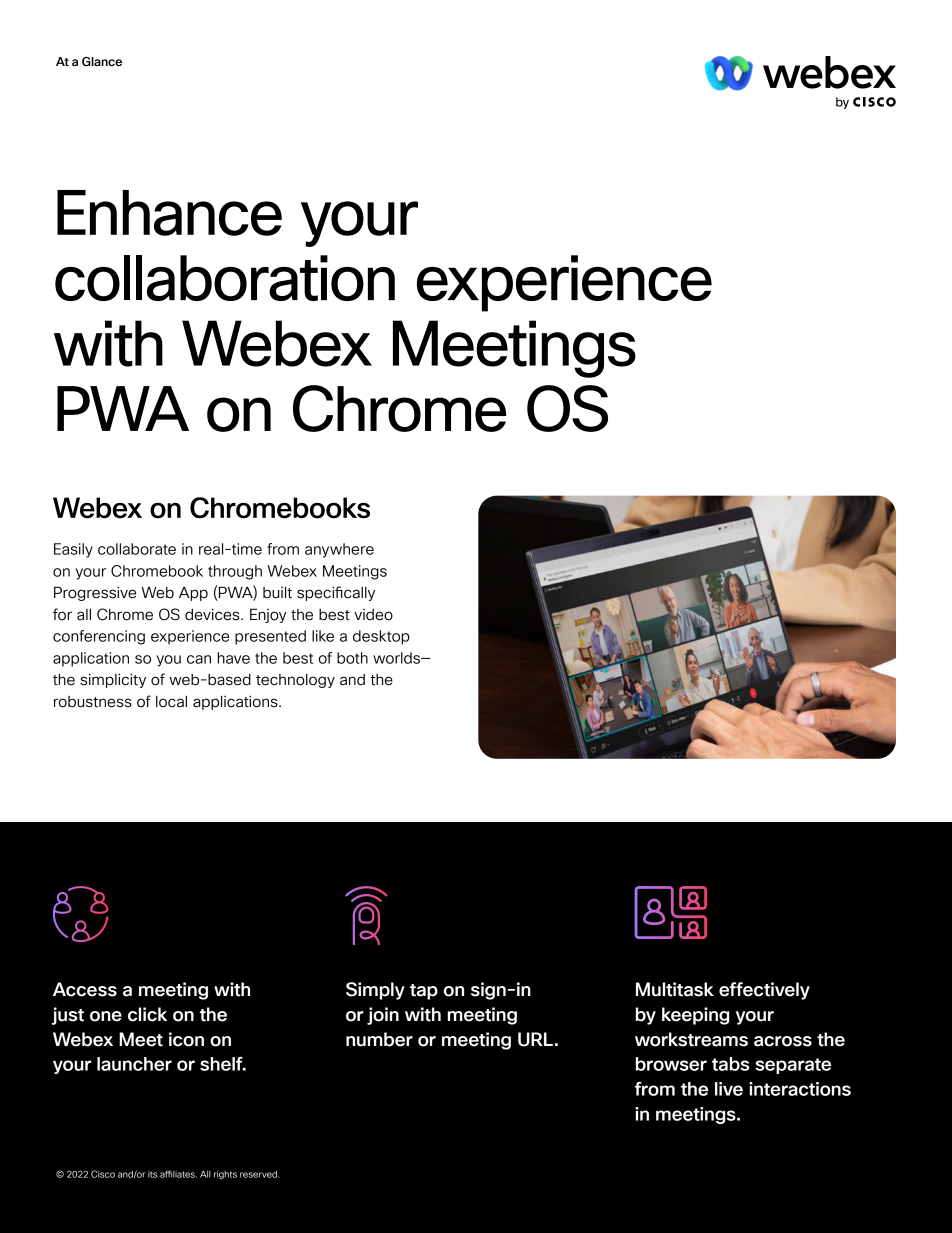 Image resolution: width=952 pixels, height=1233 pixels. I want to click on collaboration, so click(225, 278).
